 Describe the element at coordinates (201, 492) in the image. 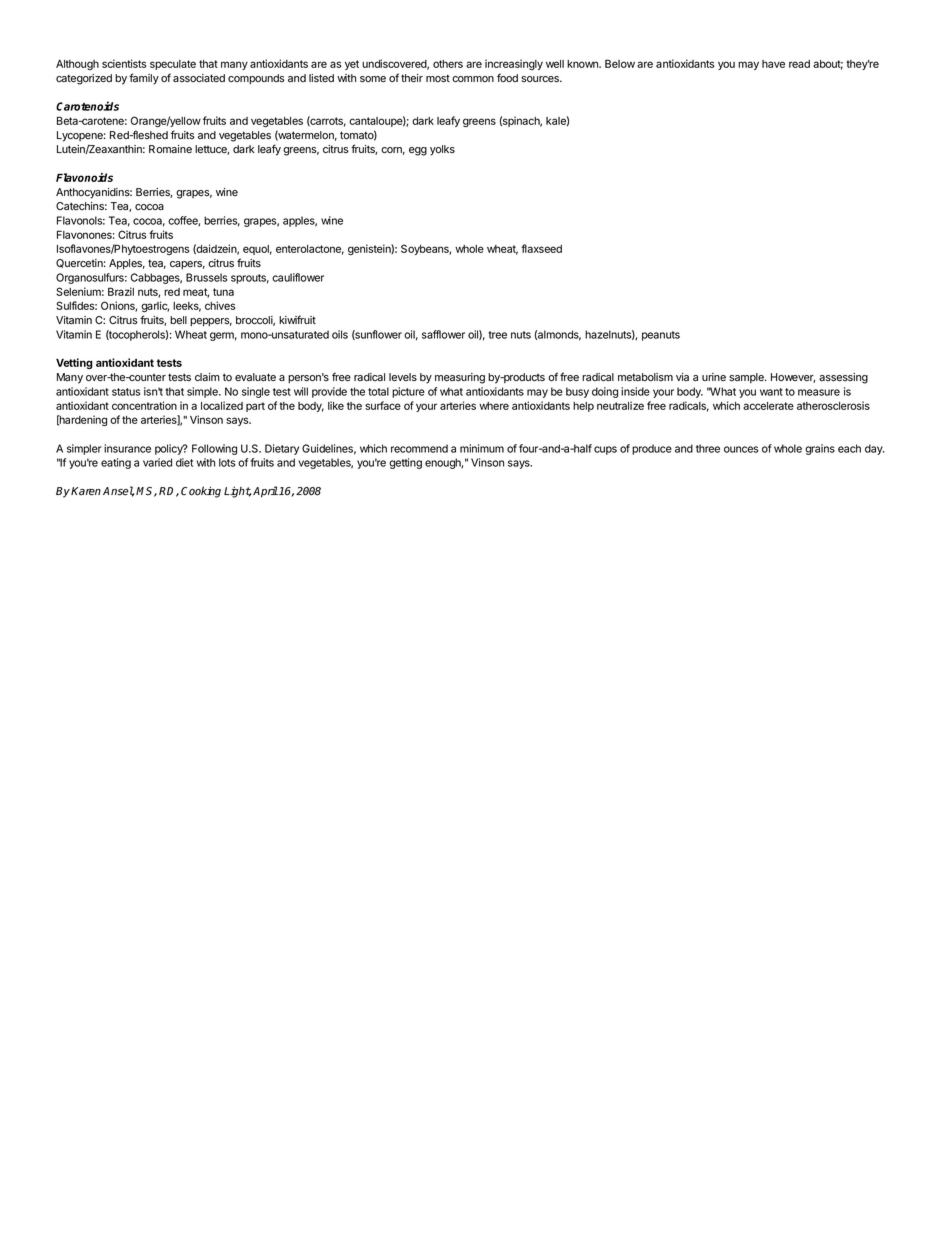

I see `Cooking` at that location.
